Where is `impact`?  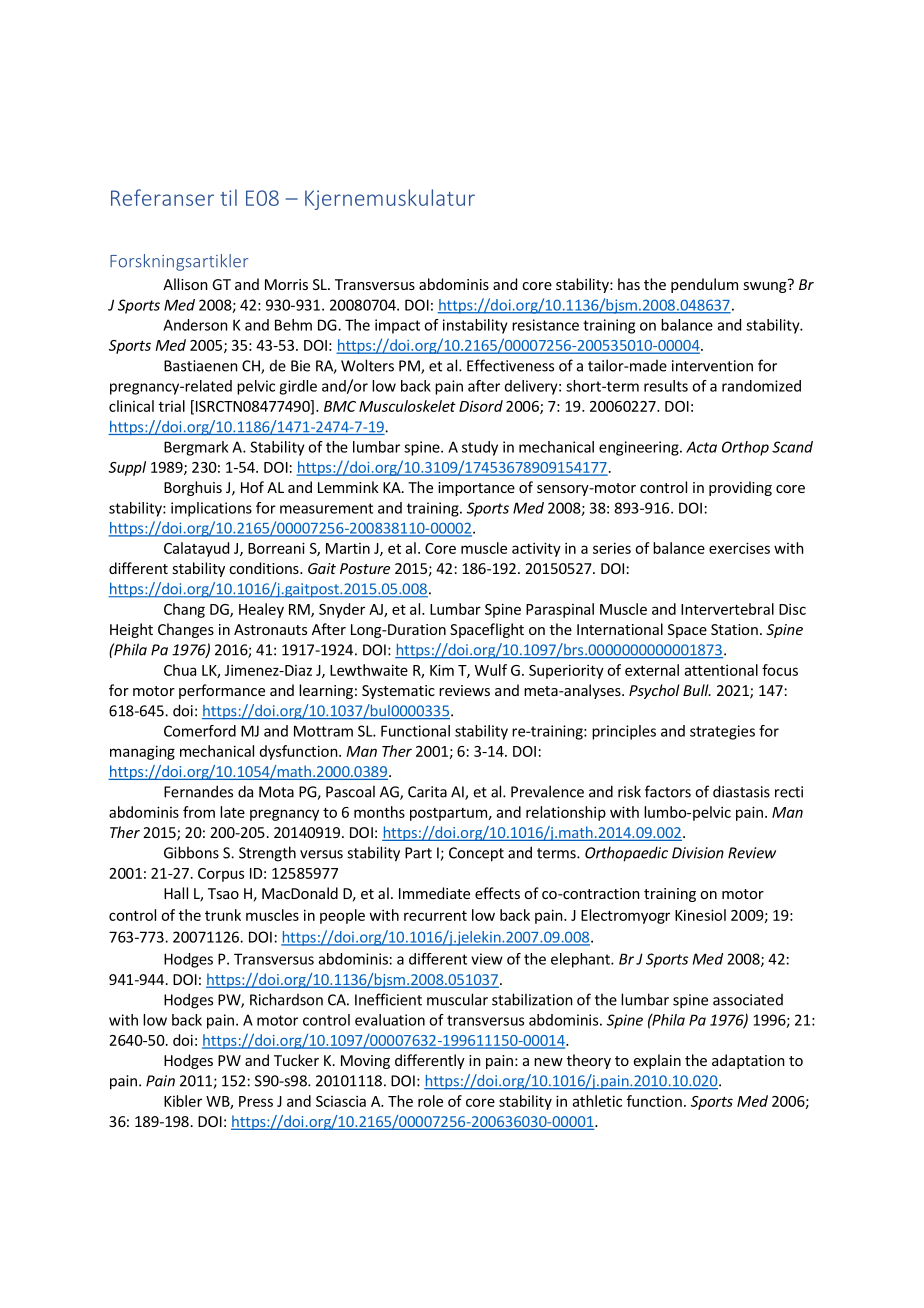 impact is located at coordinates (397, 326).
